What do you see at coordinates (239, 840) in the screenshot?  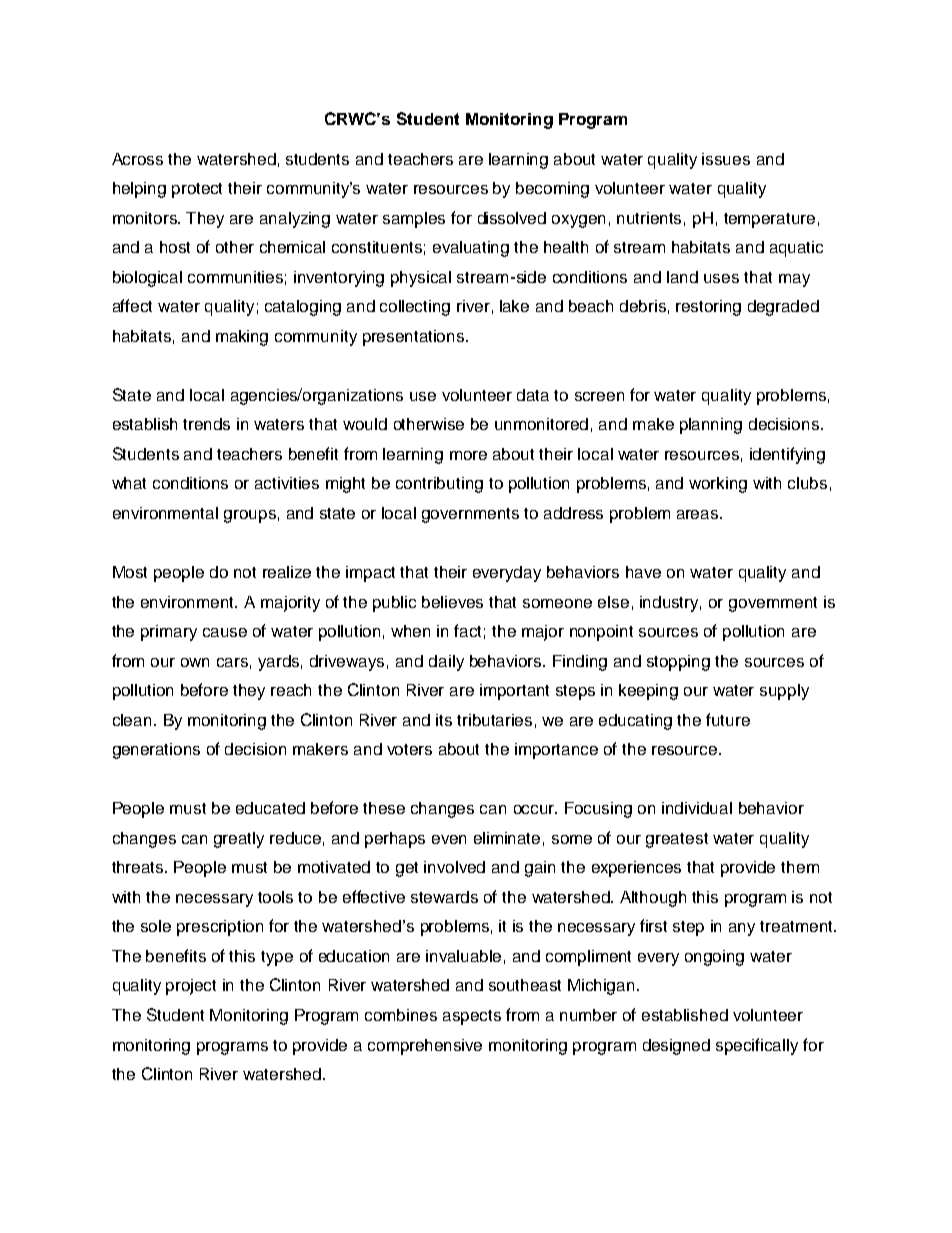 I see `greatly` at bounding box center [239, 840].
